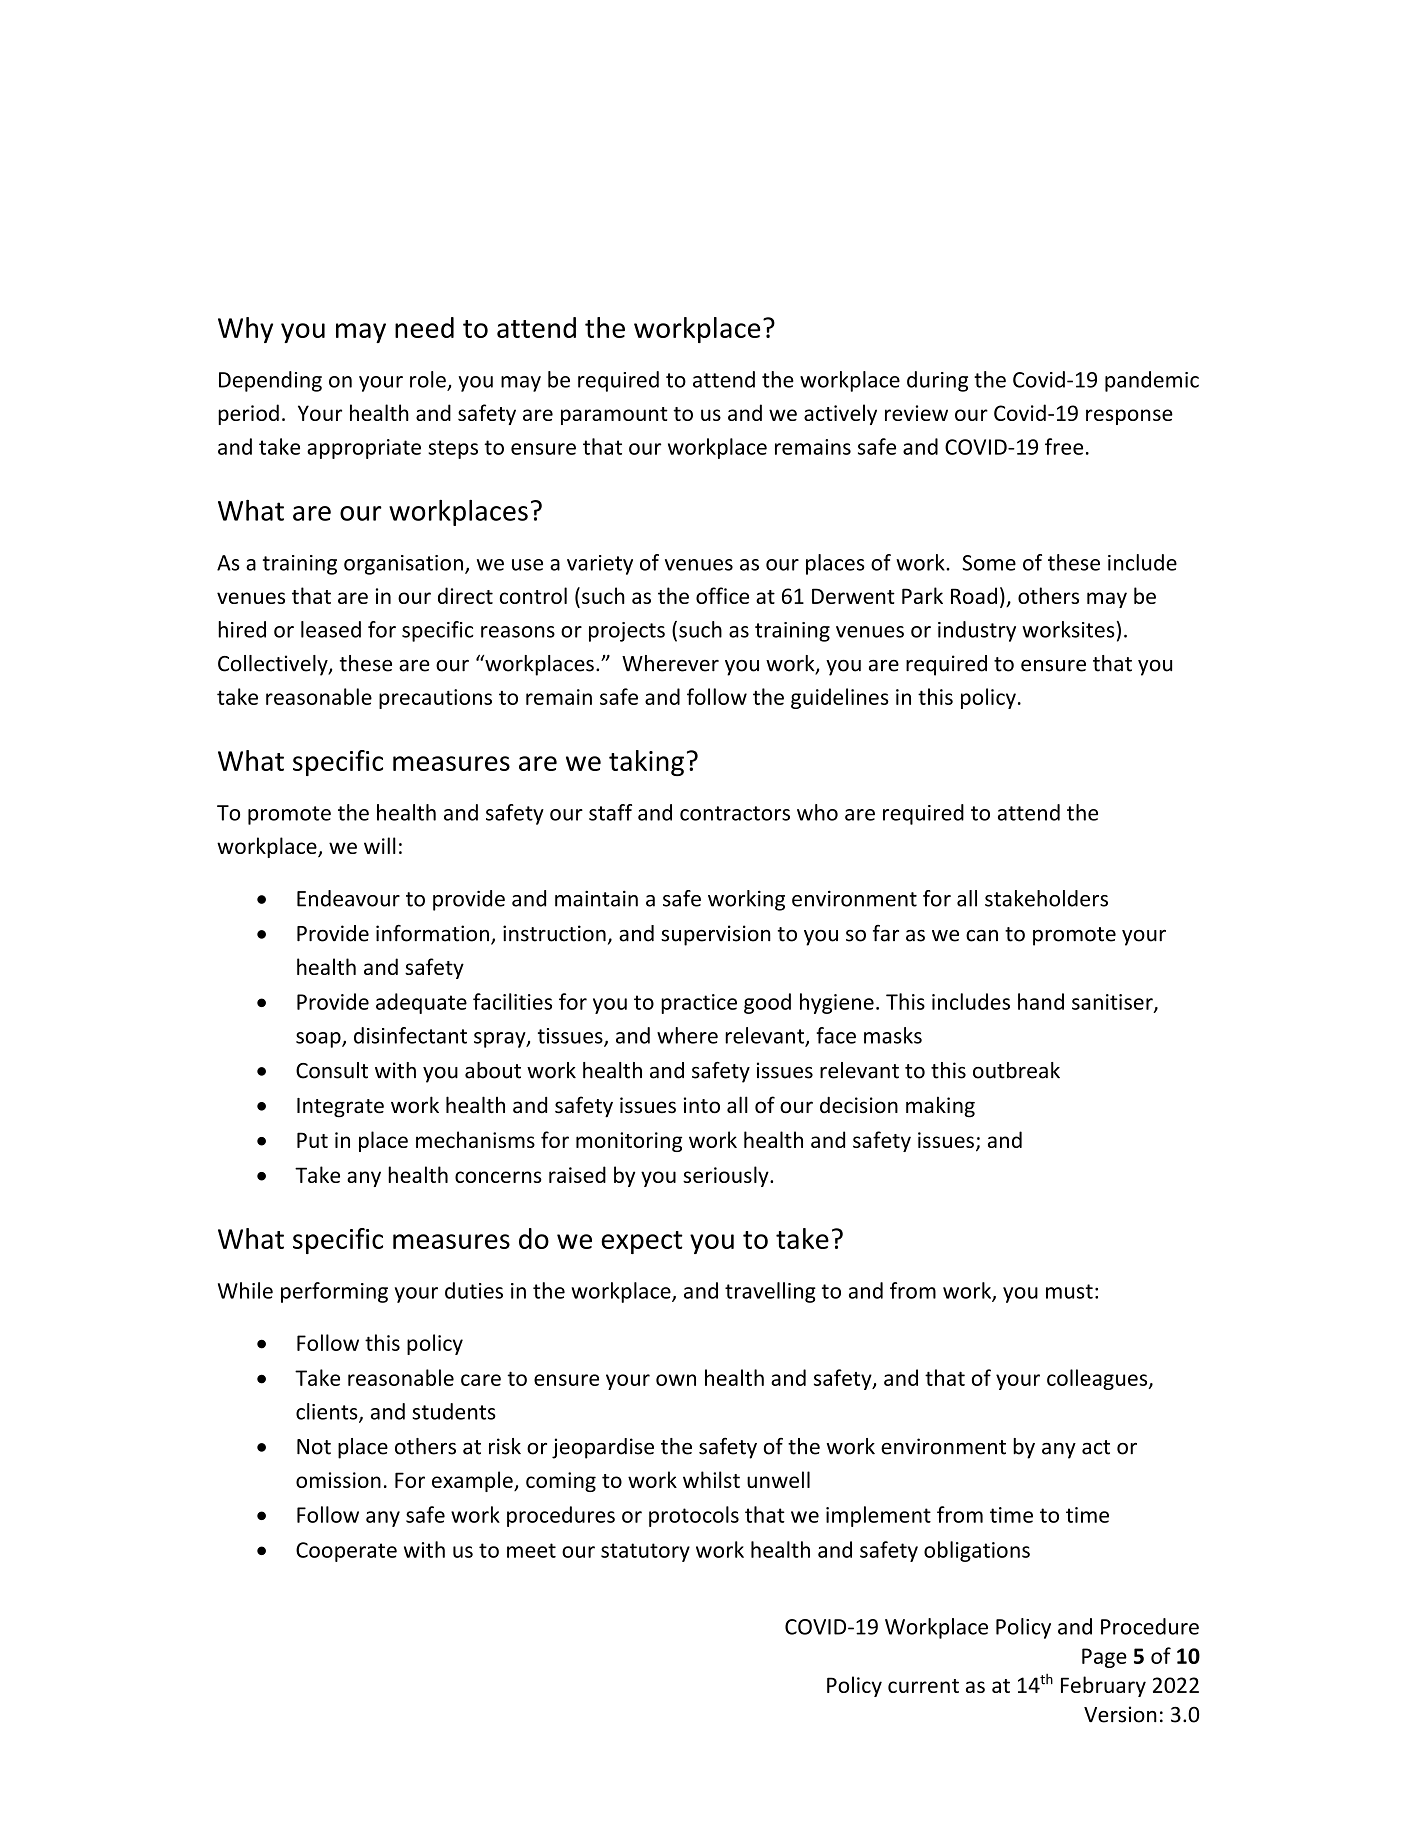  I want to click on paramount, so click(614, 416).
